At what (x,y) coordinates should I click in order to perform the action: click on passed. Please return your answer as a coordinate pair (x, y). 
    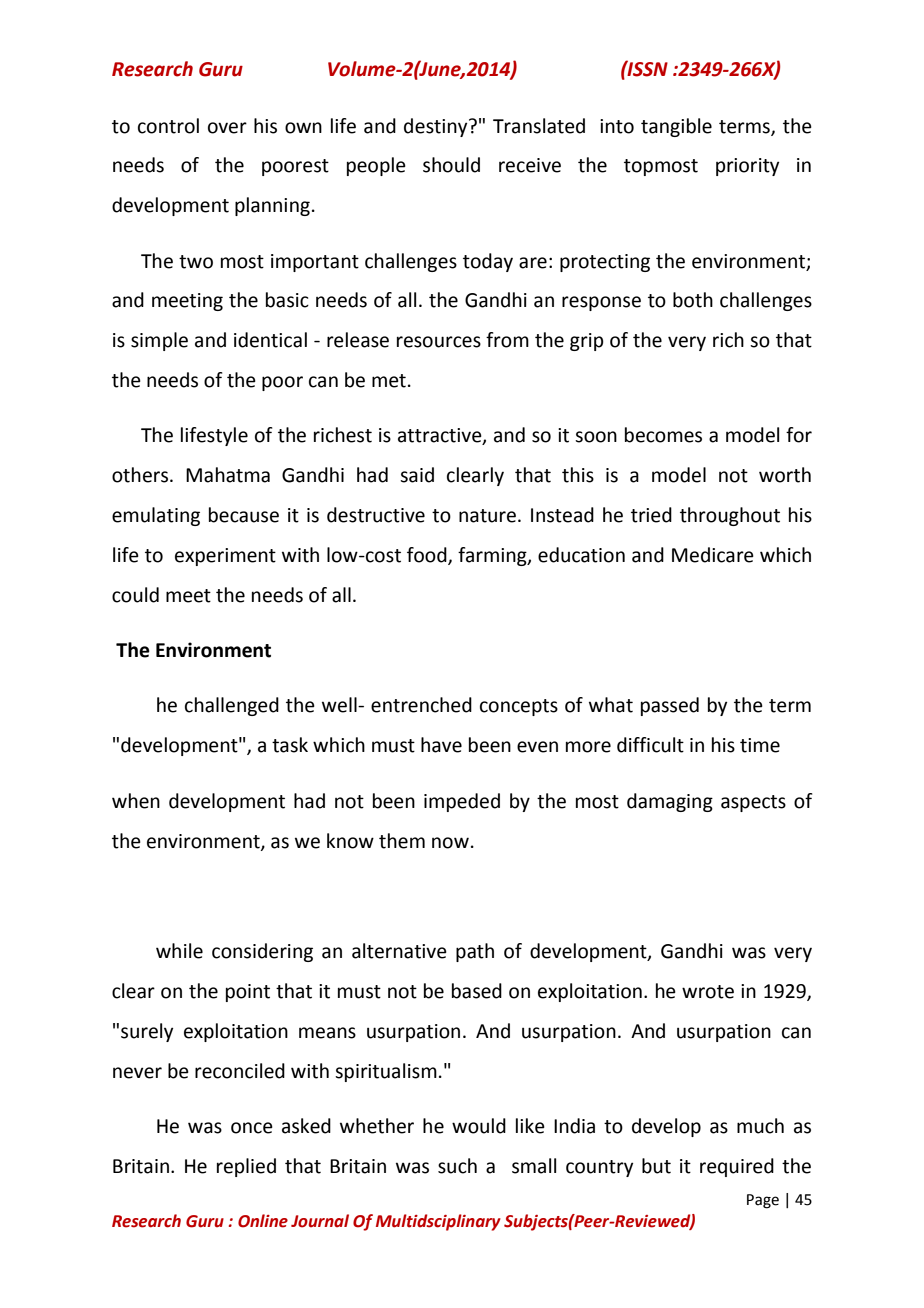
    Looking at the image, I should click on (670, 706).
